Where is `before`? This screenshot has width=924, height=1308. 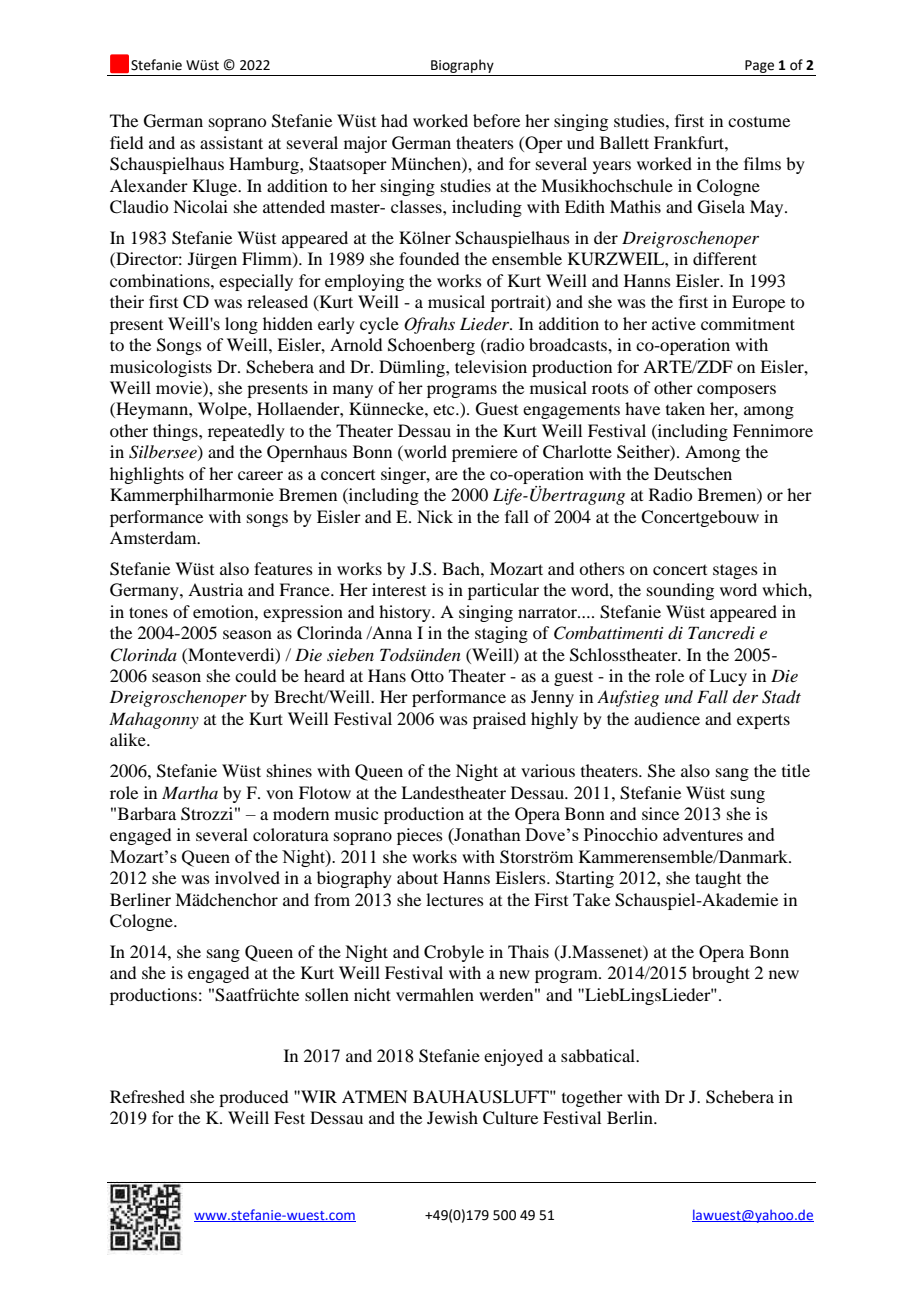
before is located at coordinates (496, 120).
